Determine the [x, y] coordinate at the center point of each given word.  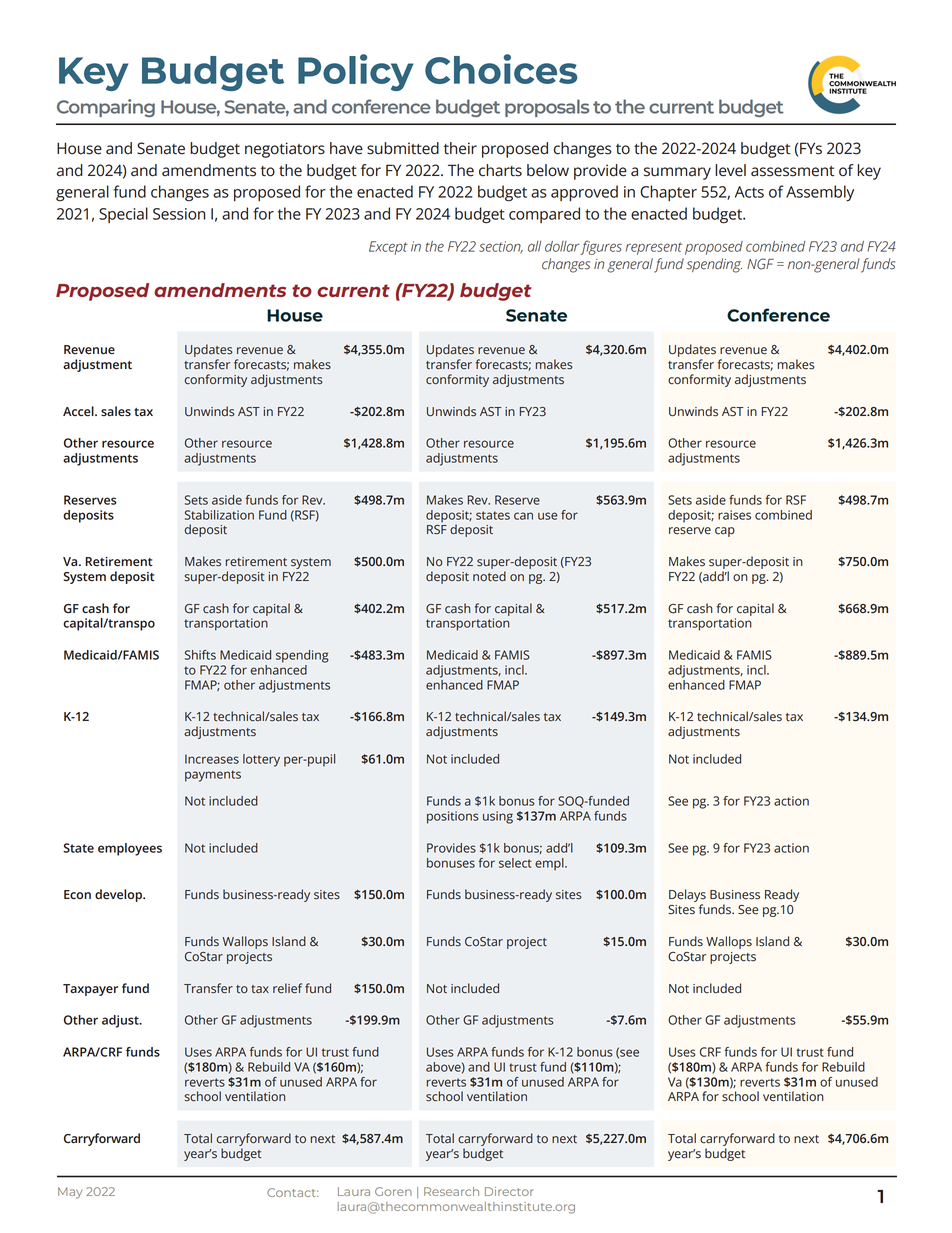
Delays [687, 897]
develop [119, 895]
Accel [79, 411]
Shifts [200, 655]
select [515, 863]
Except [388, 248]
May [70, 1193]
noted [489, 576]
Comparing [106, 108]
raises [734, 515]
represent [654, 248]
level [730, 170]
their [460, 148]
